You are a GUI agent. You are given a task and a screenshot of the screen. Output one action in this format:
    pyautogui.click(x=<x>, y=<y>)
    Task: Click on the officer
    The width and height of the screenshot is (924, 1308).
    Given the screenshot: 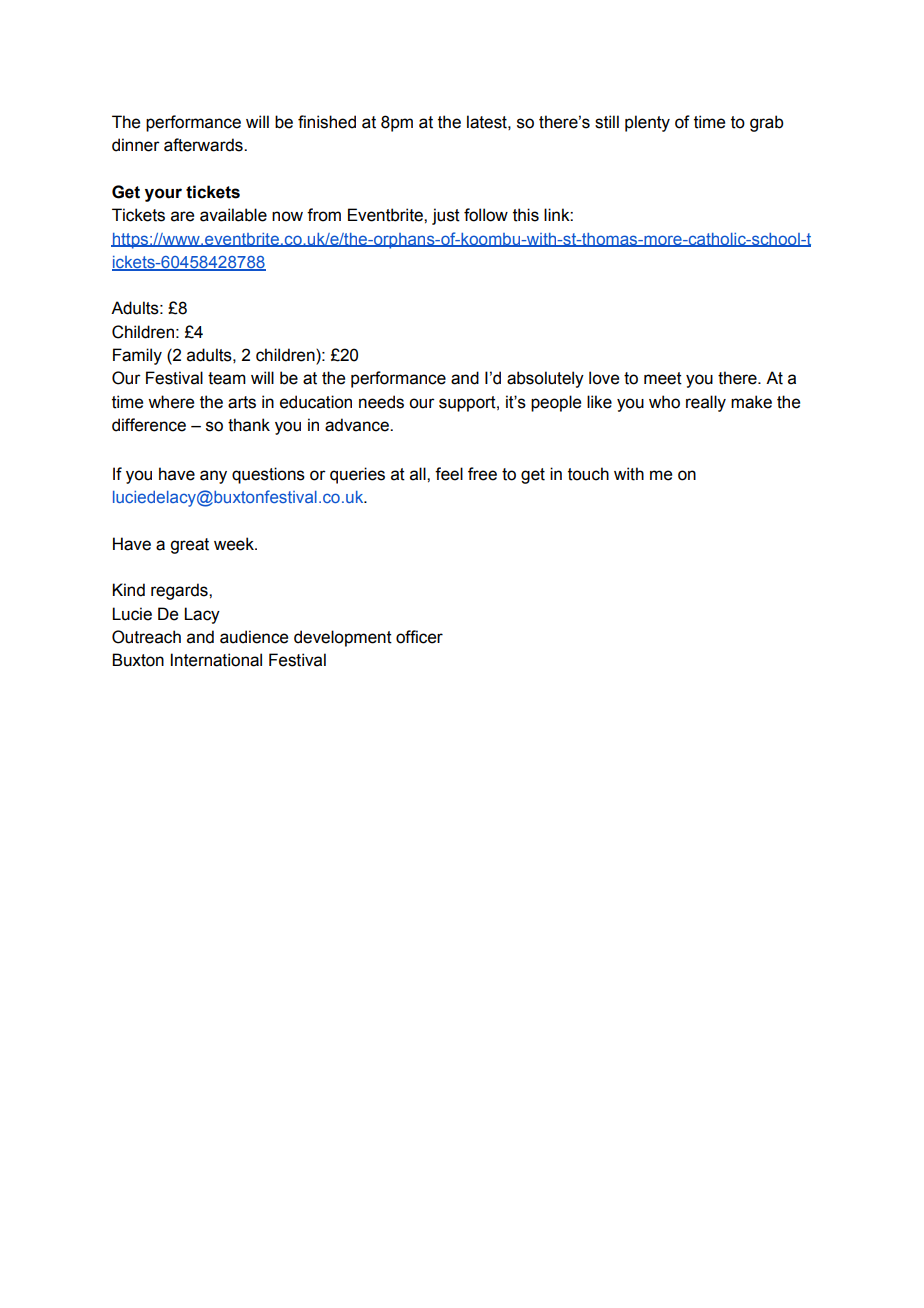 What is the action you would take?
    pyautogui.click(x=419, y=637)
